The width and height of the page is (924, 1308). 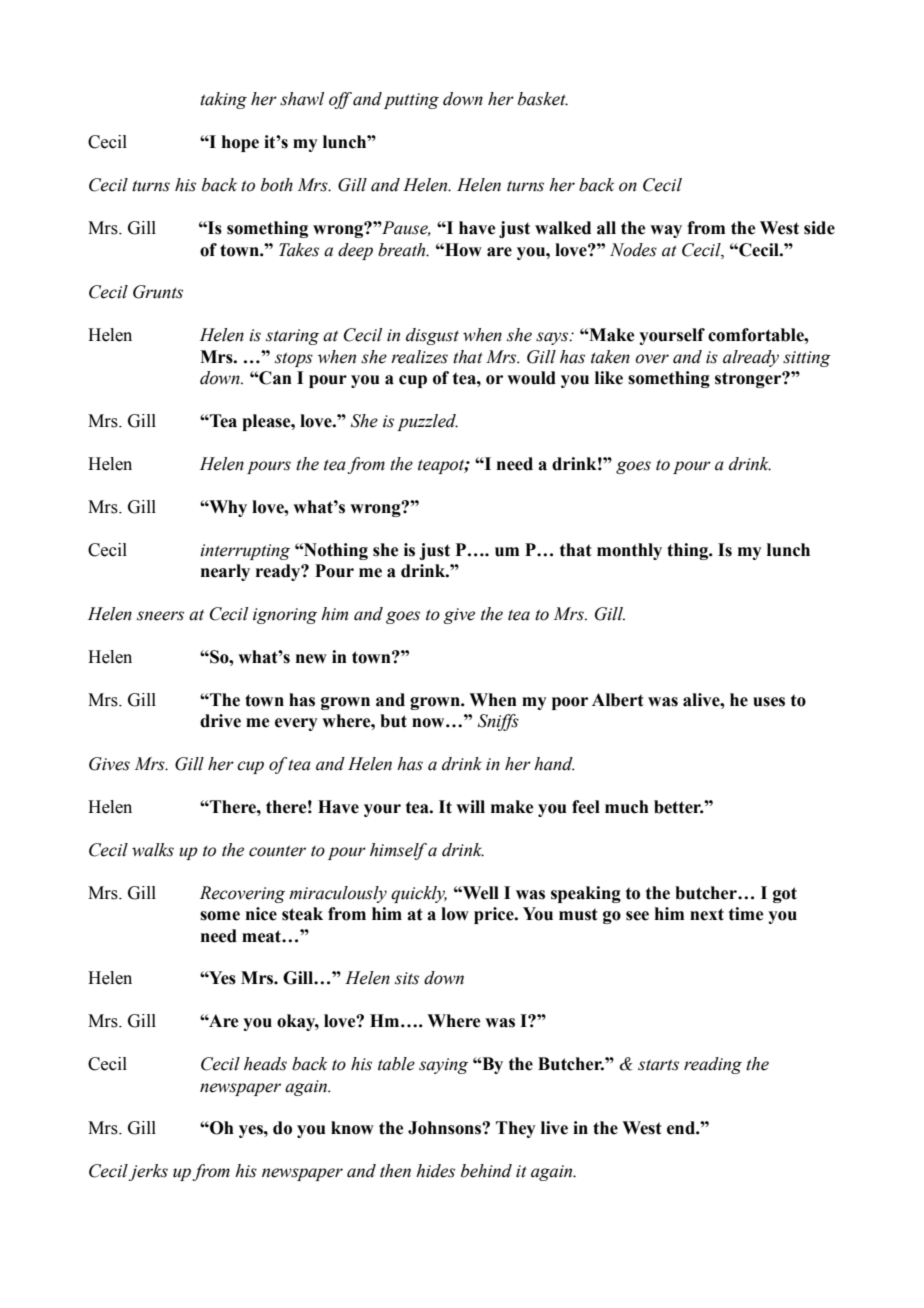 What do you see at coordinates (411, 101) in the page?
I see `putting` at bounding box center [411, 101].
